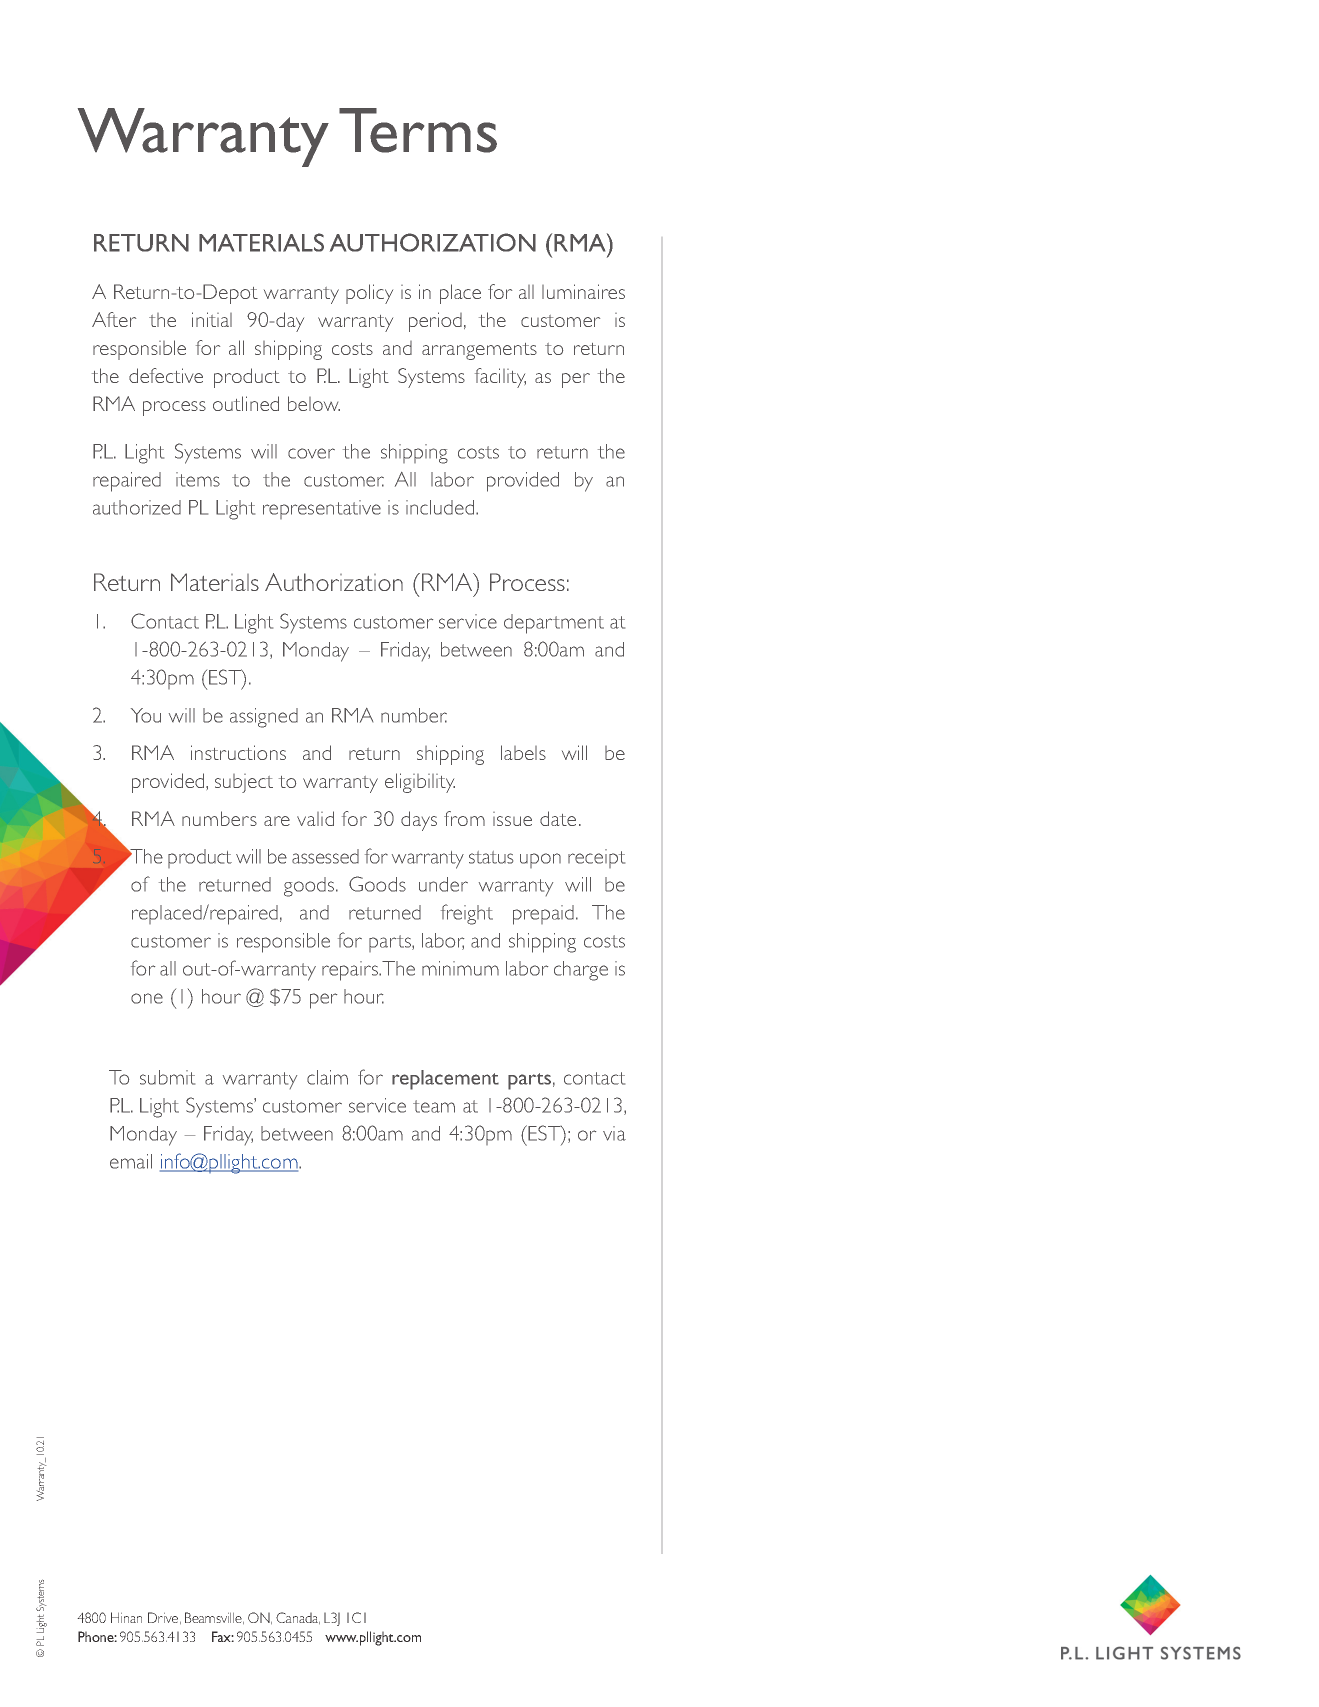 The width and height of the screenshot is (1319, 1707). What do you see at coordinates (212, 319) in the screenshot?
I see `initial` at bounding box center [212, 319].
